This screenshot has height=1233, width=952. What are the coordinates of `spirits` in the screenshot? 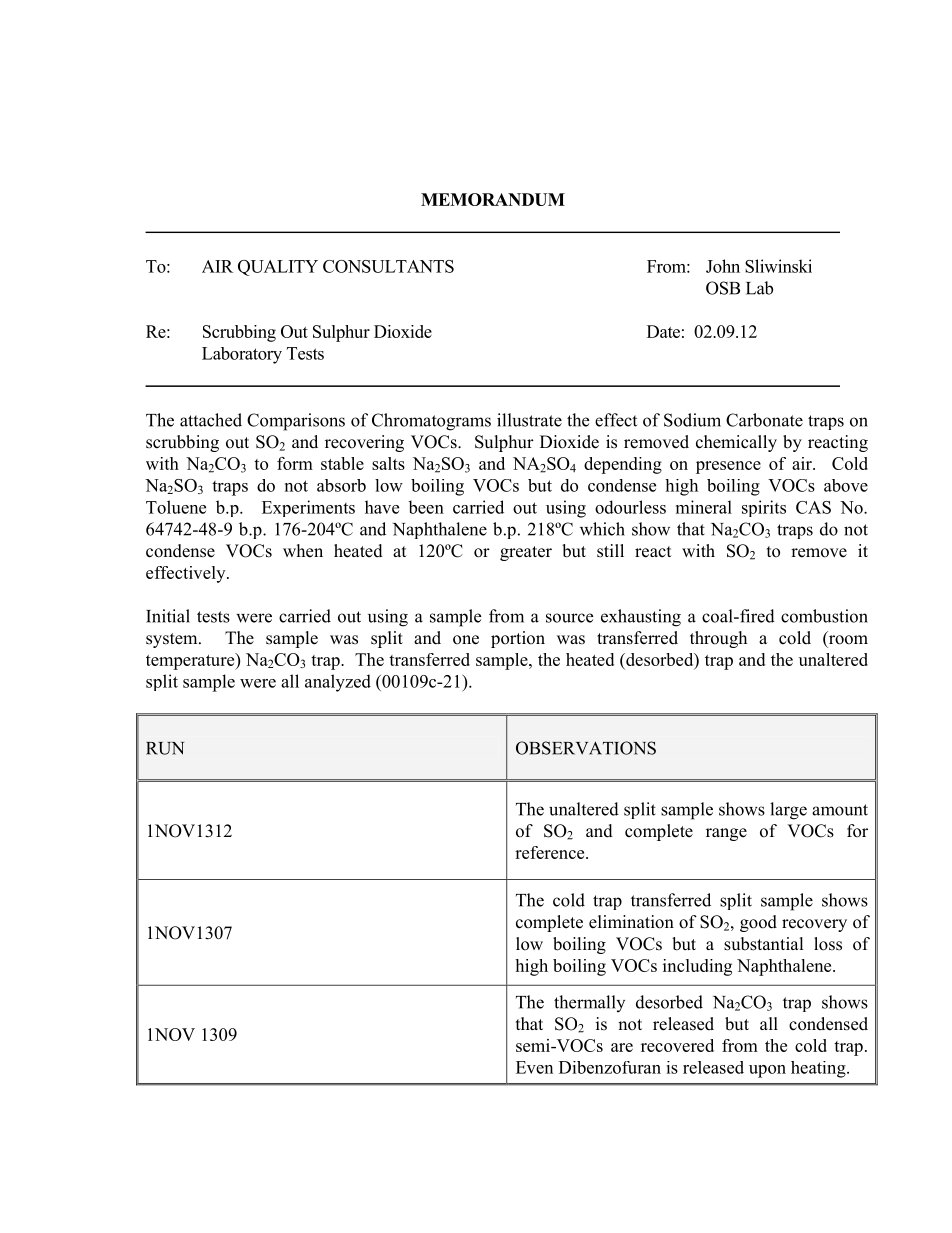 It's located at (764, 508).
